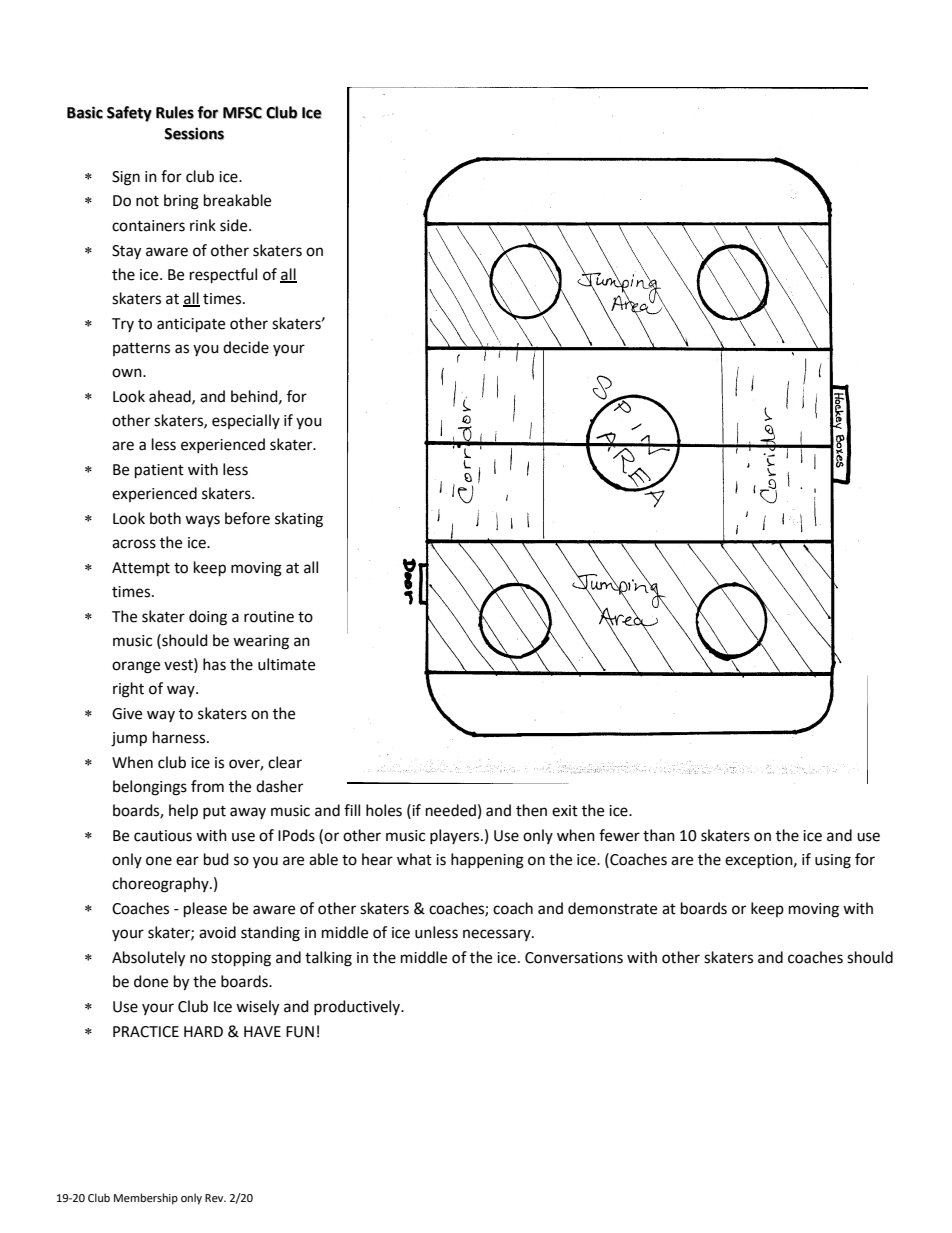  I want to click on productively, so click(358, 1007).
